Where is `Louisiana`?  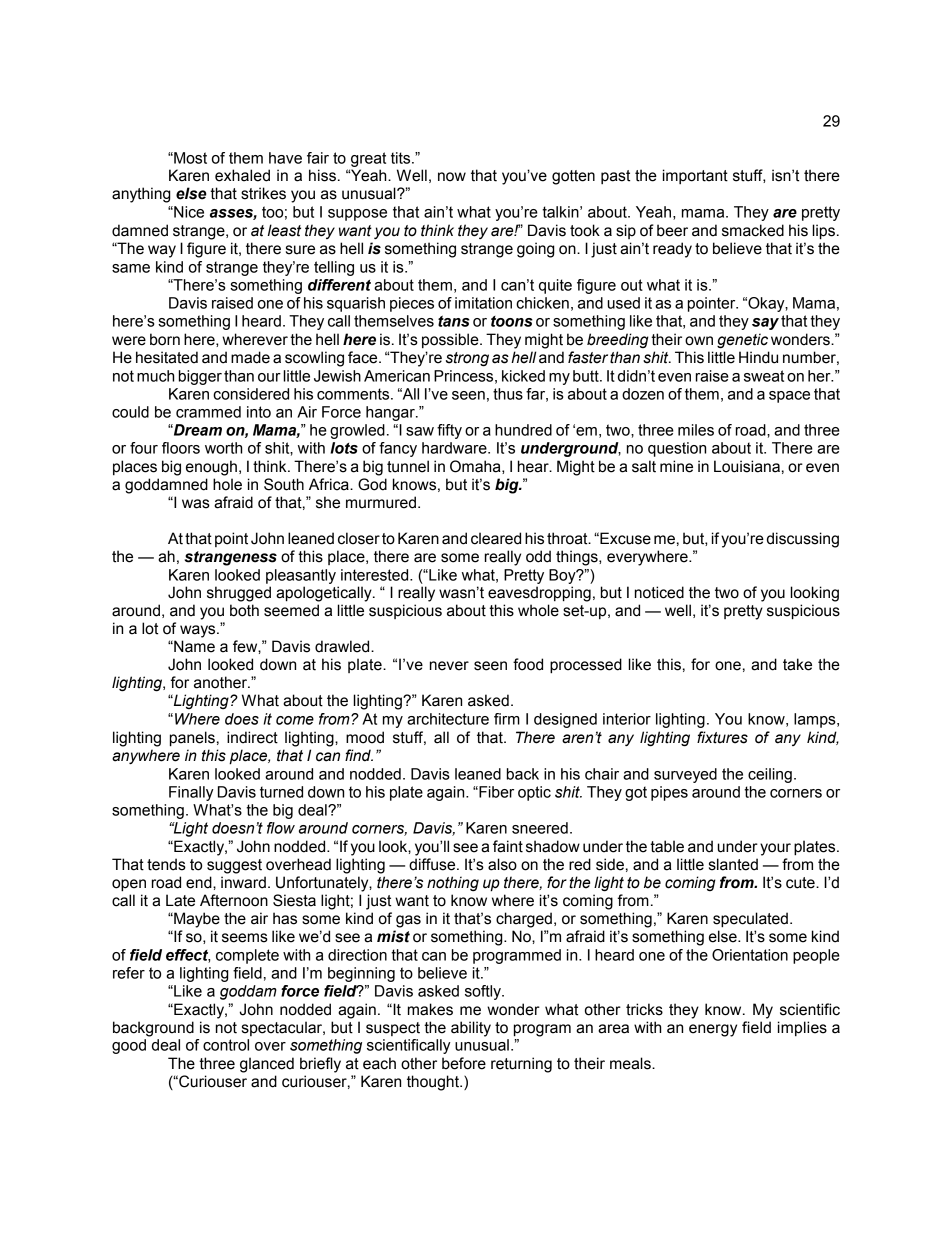 Louisiana is located at coordinates (747, 466).
